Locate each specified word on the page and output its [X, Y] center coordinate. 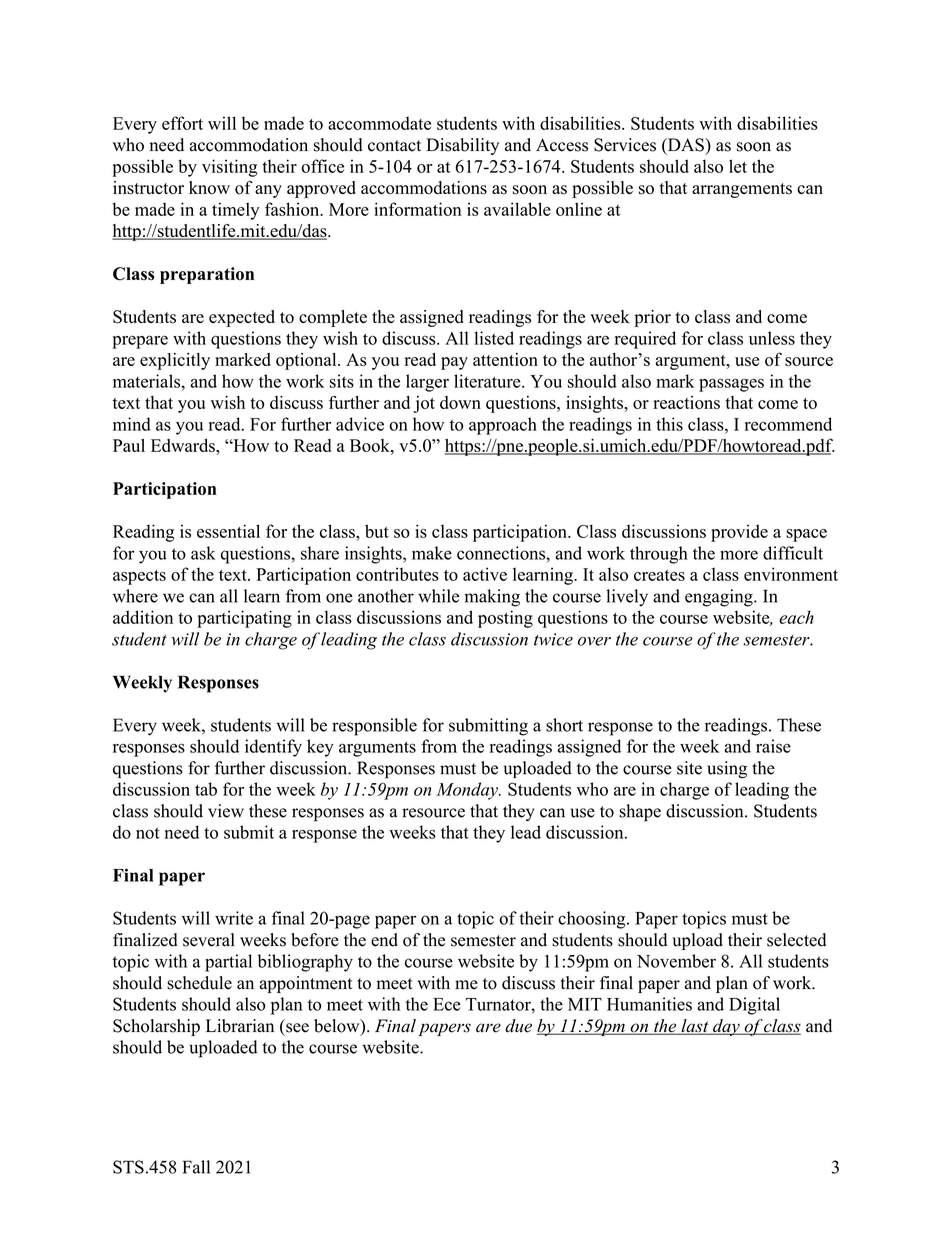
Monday [468, 791]
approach [503, 426]
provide [739, 533]
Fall [196, 1167]
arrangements [742, 190]
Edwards [184, 445]
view [226, 811]
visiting [230, 168]
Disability [462, 146]
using [727, 770]
